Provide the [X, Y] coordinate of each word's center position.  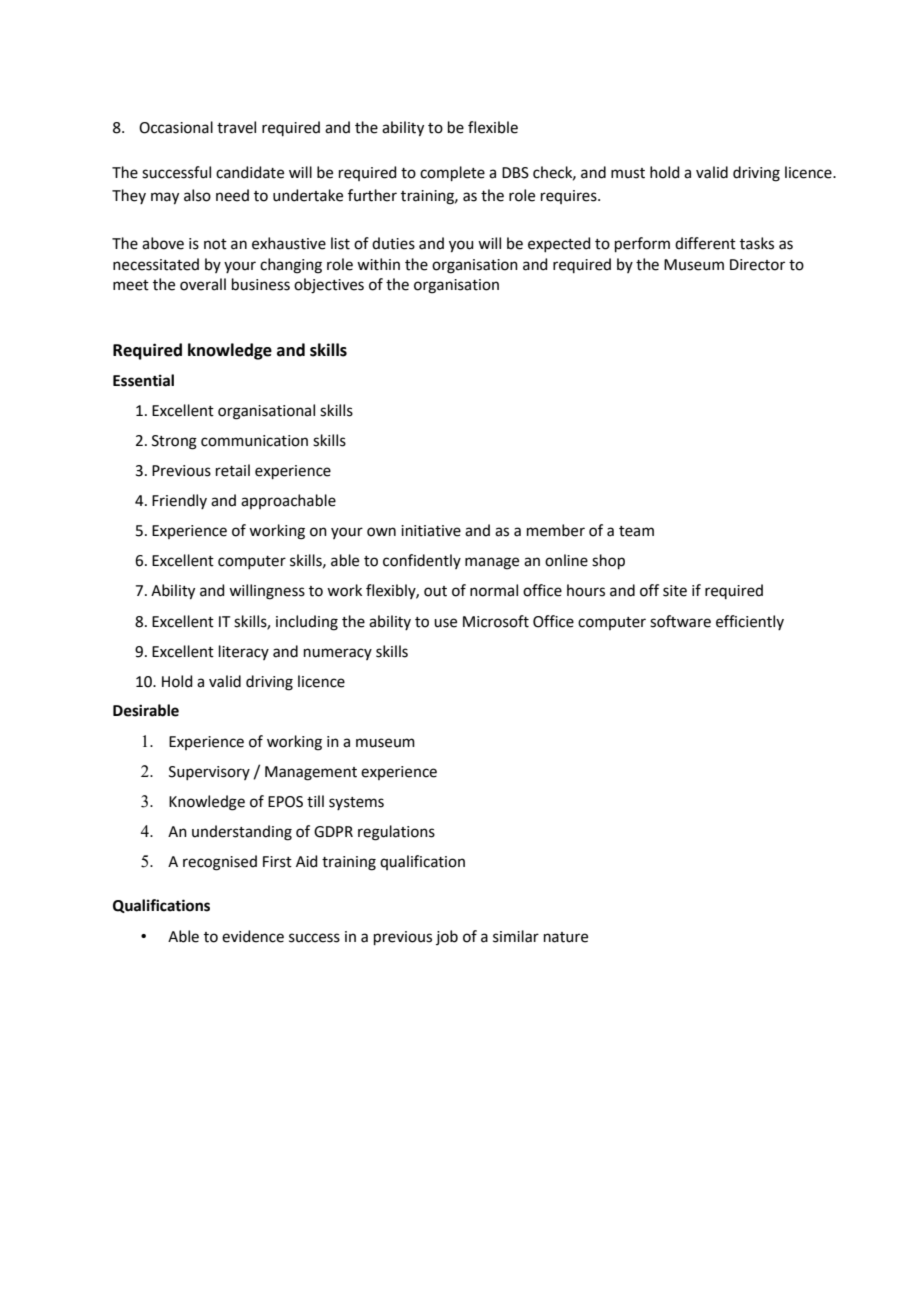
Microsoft [496, 621]
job [447, 937]
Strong [174, 442]
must [628, 173]
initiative [431, 531]
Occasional [176, 127]
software [680, 621]
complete [452, 173]
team [636, 531]
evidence [253, 936]
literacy [244, 652]
